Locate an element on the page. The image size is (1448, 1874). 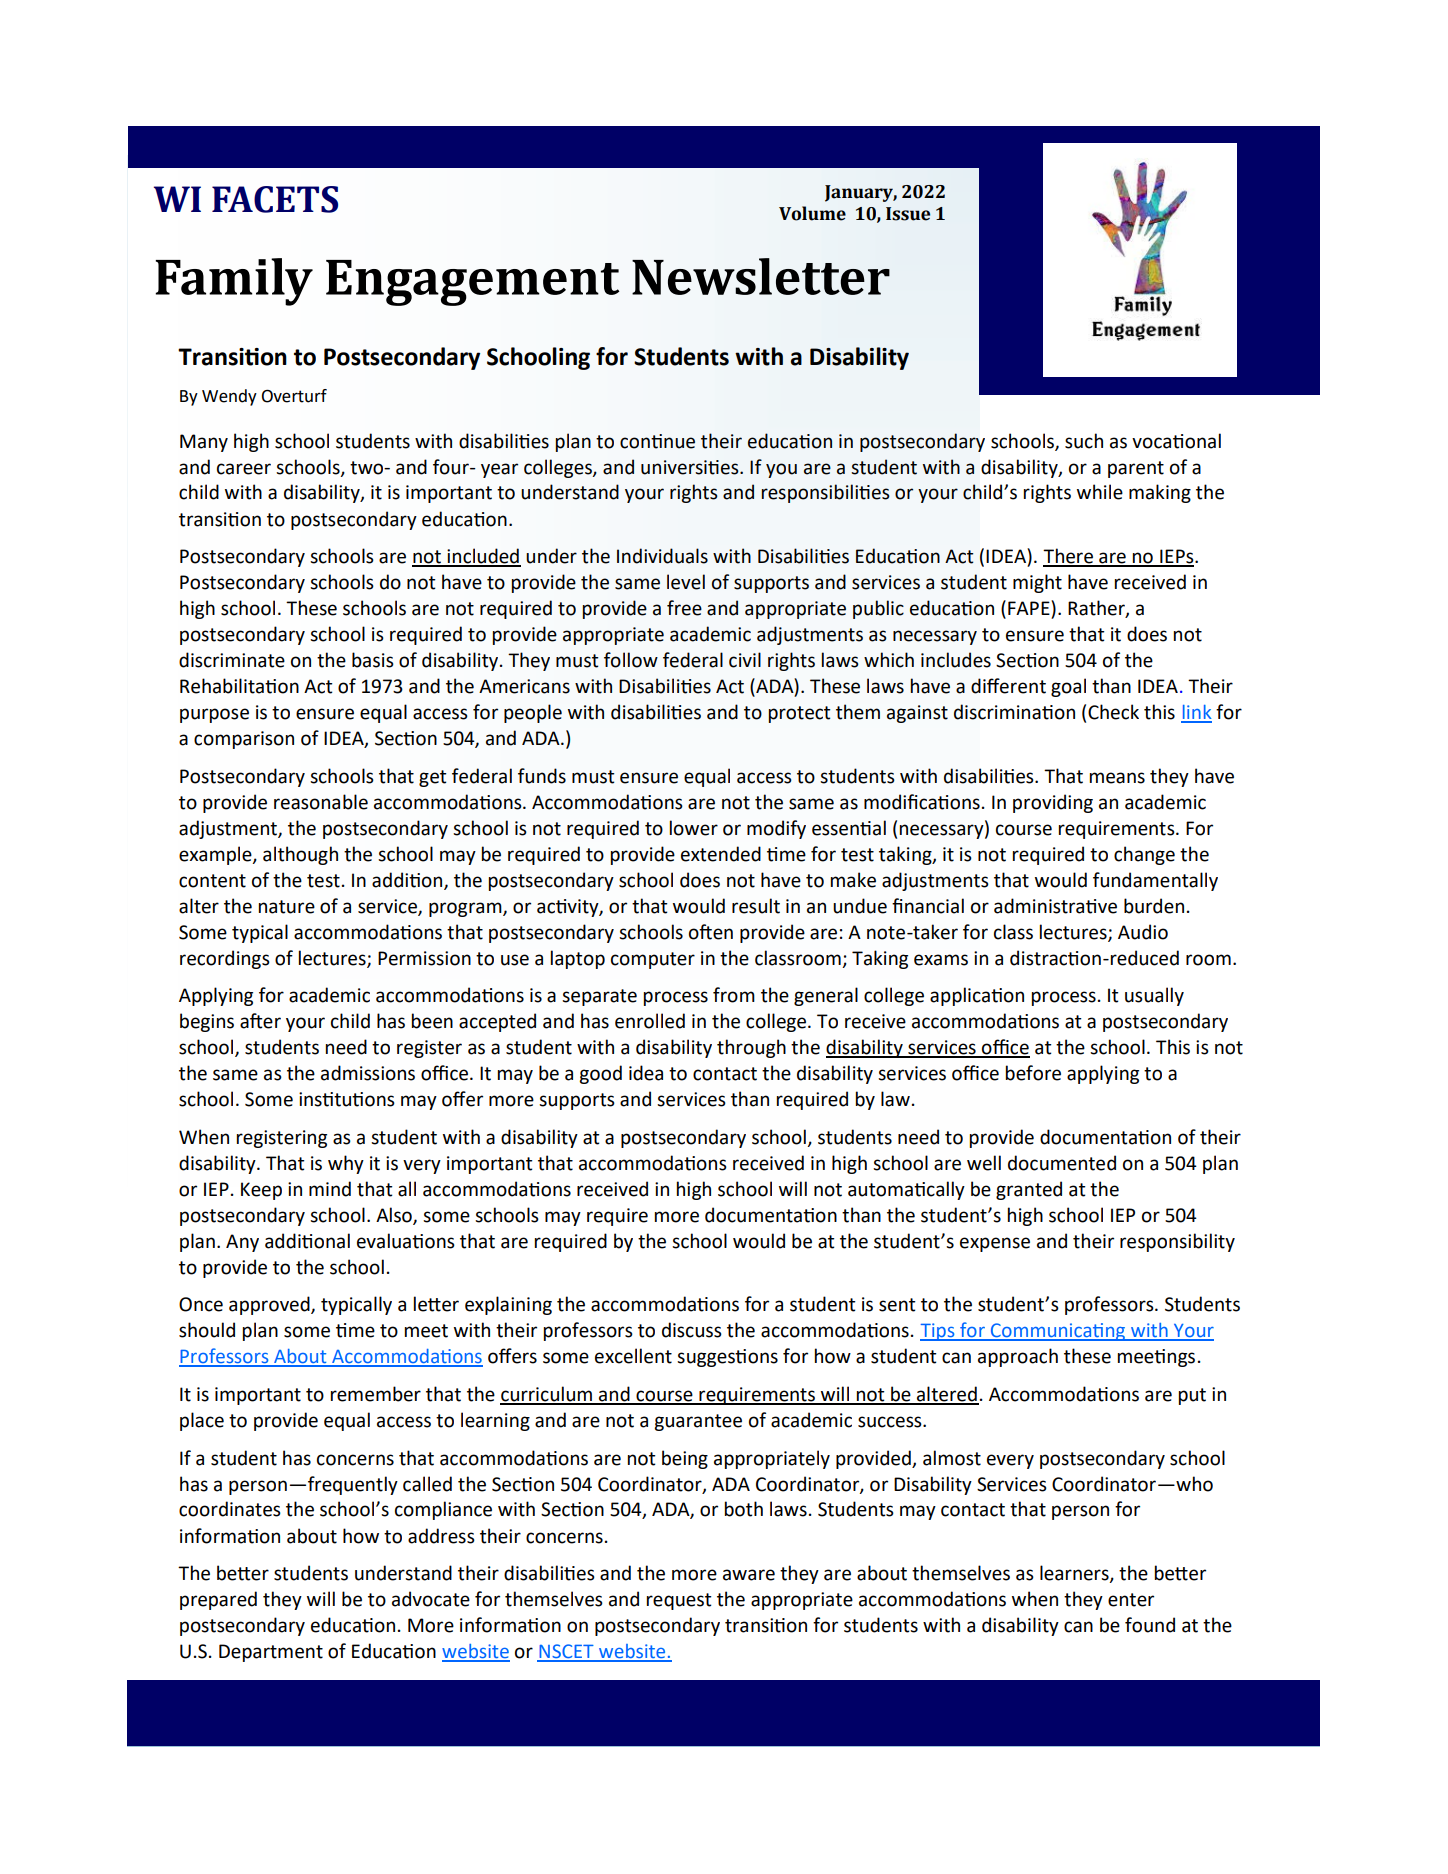
civil is located at coordinates (745, 660).
